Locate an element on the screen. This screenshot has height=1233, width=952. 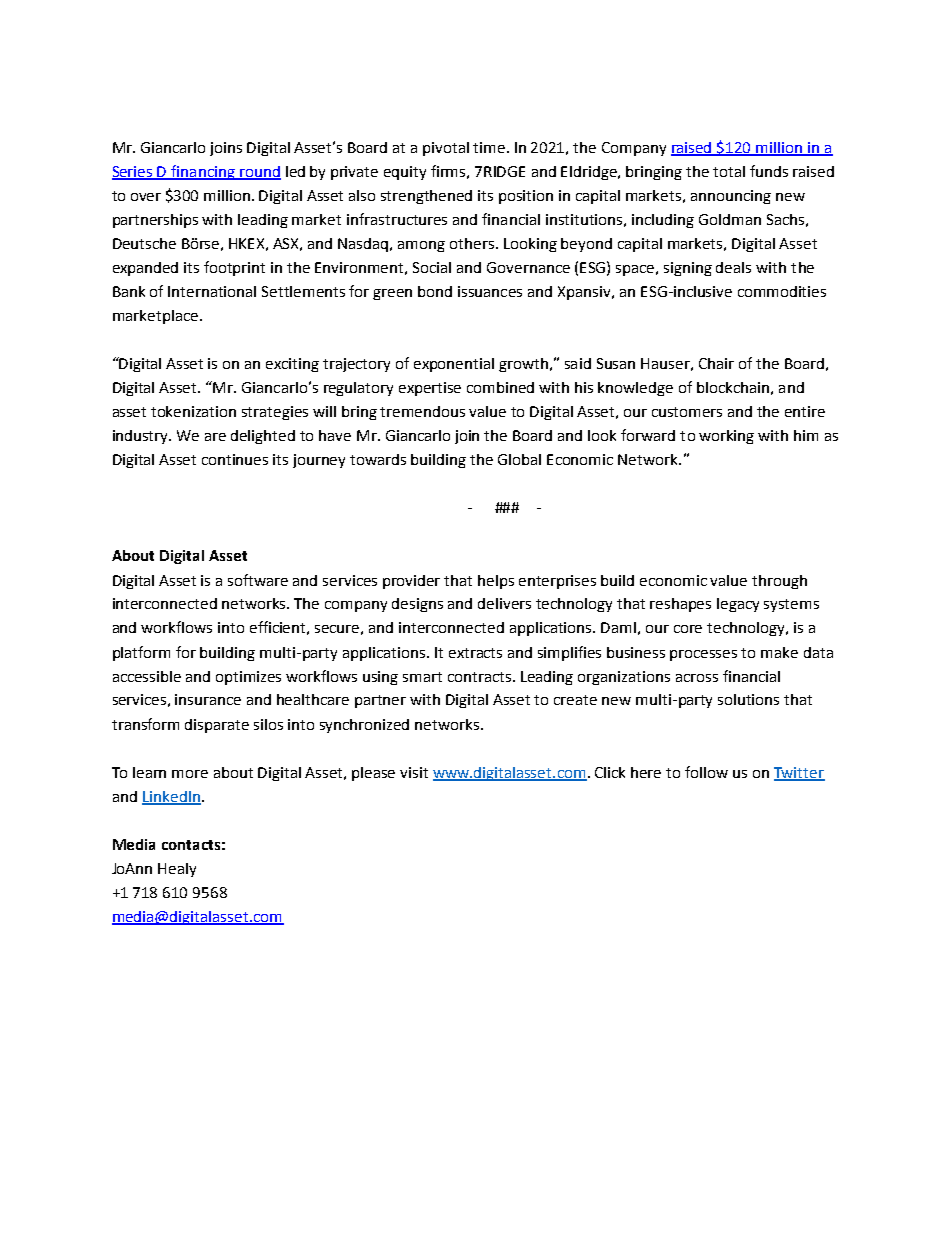
legacy is located at coordinates (738, 605).
